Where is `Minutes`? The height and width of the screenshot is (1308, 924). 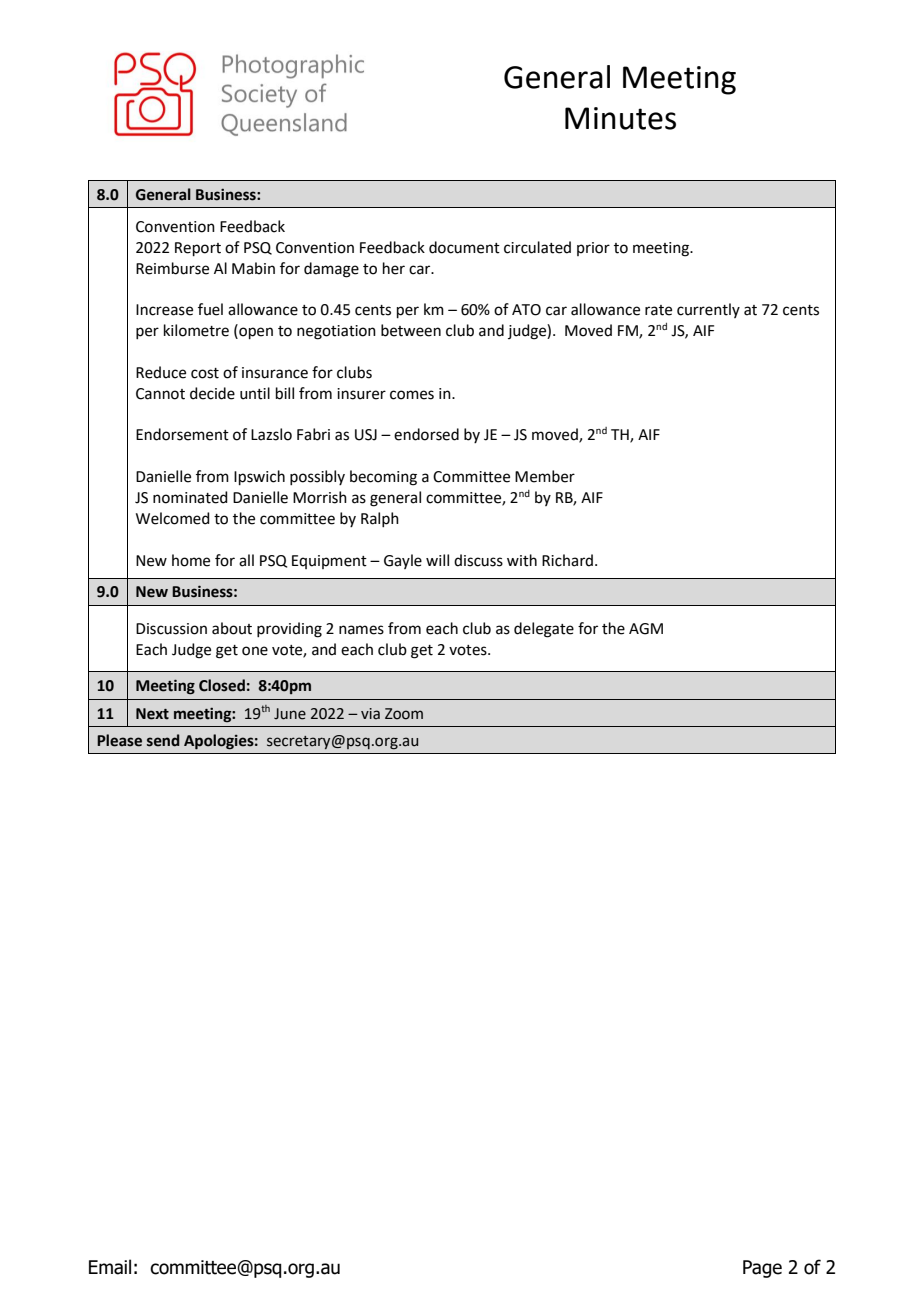 Minutes is located at coordinates (620, 118).
